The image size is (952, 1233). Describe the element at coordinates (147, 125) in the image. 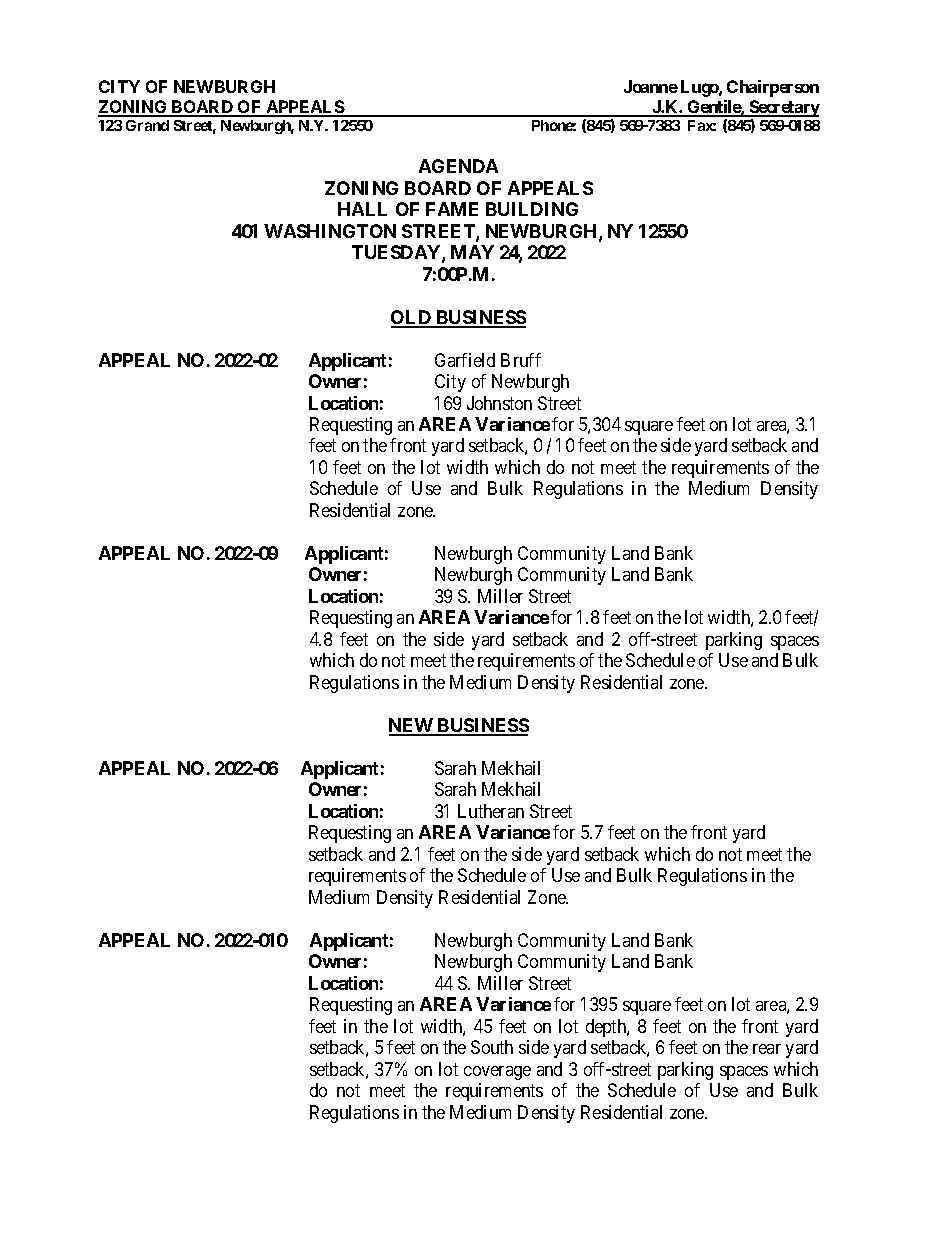

I see `Grand` at that location.
